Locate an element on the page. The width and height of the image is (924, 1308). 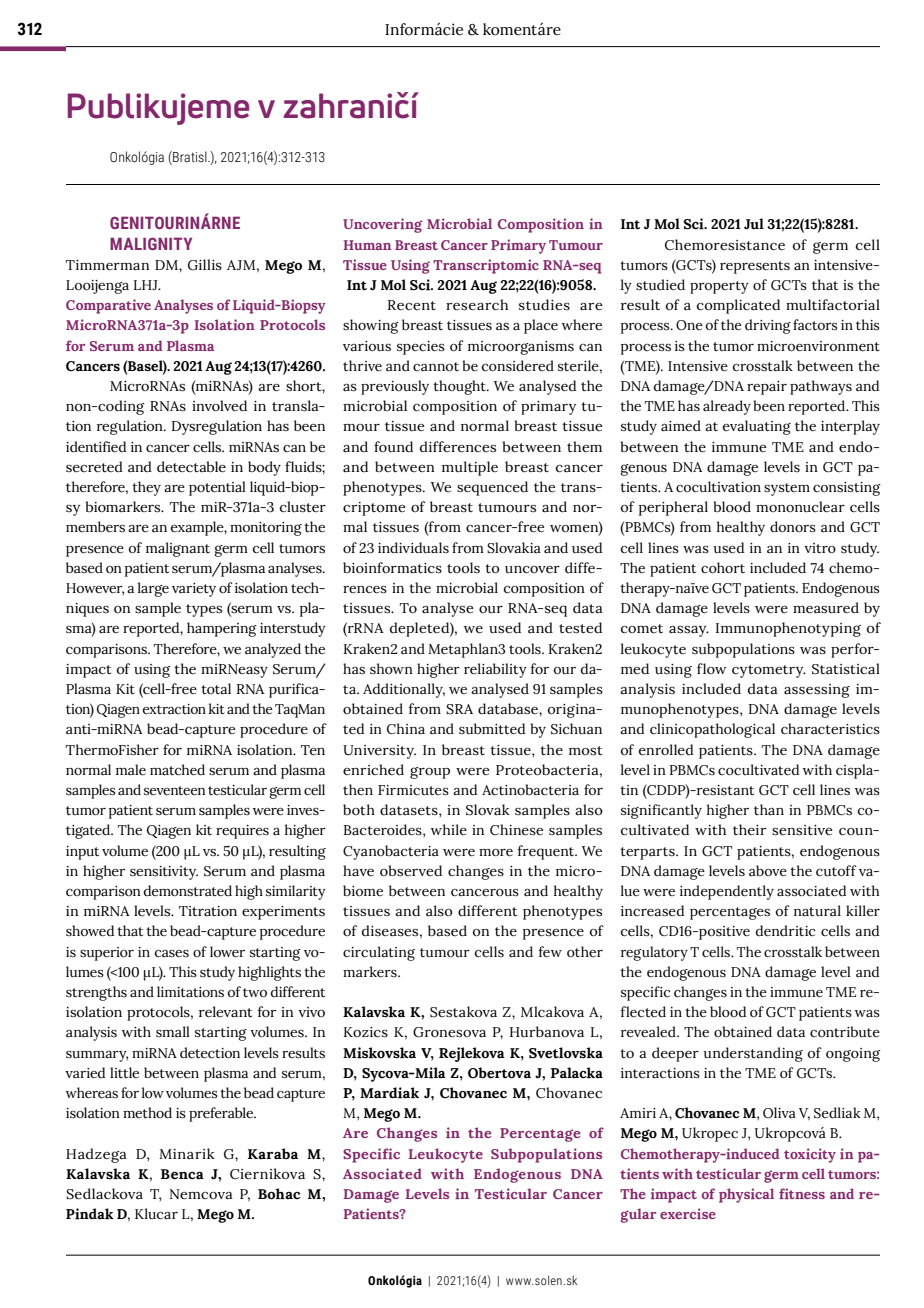
MALIGNITY is located at coordinates (151, 243).
